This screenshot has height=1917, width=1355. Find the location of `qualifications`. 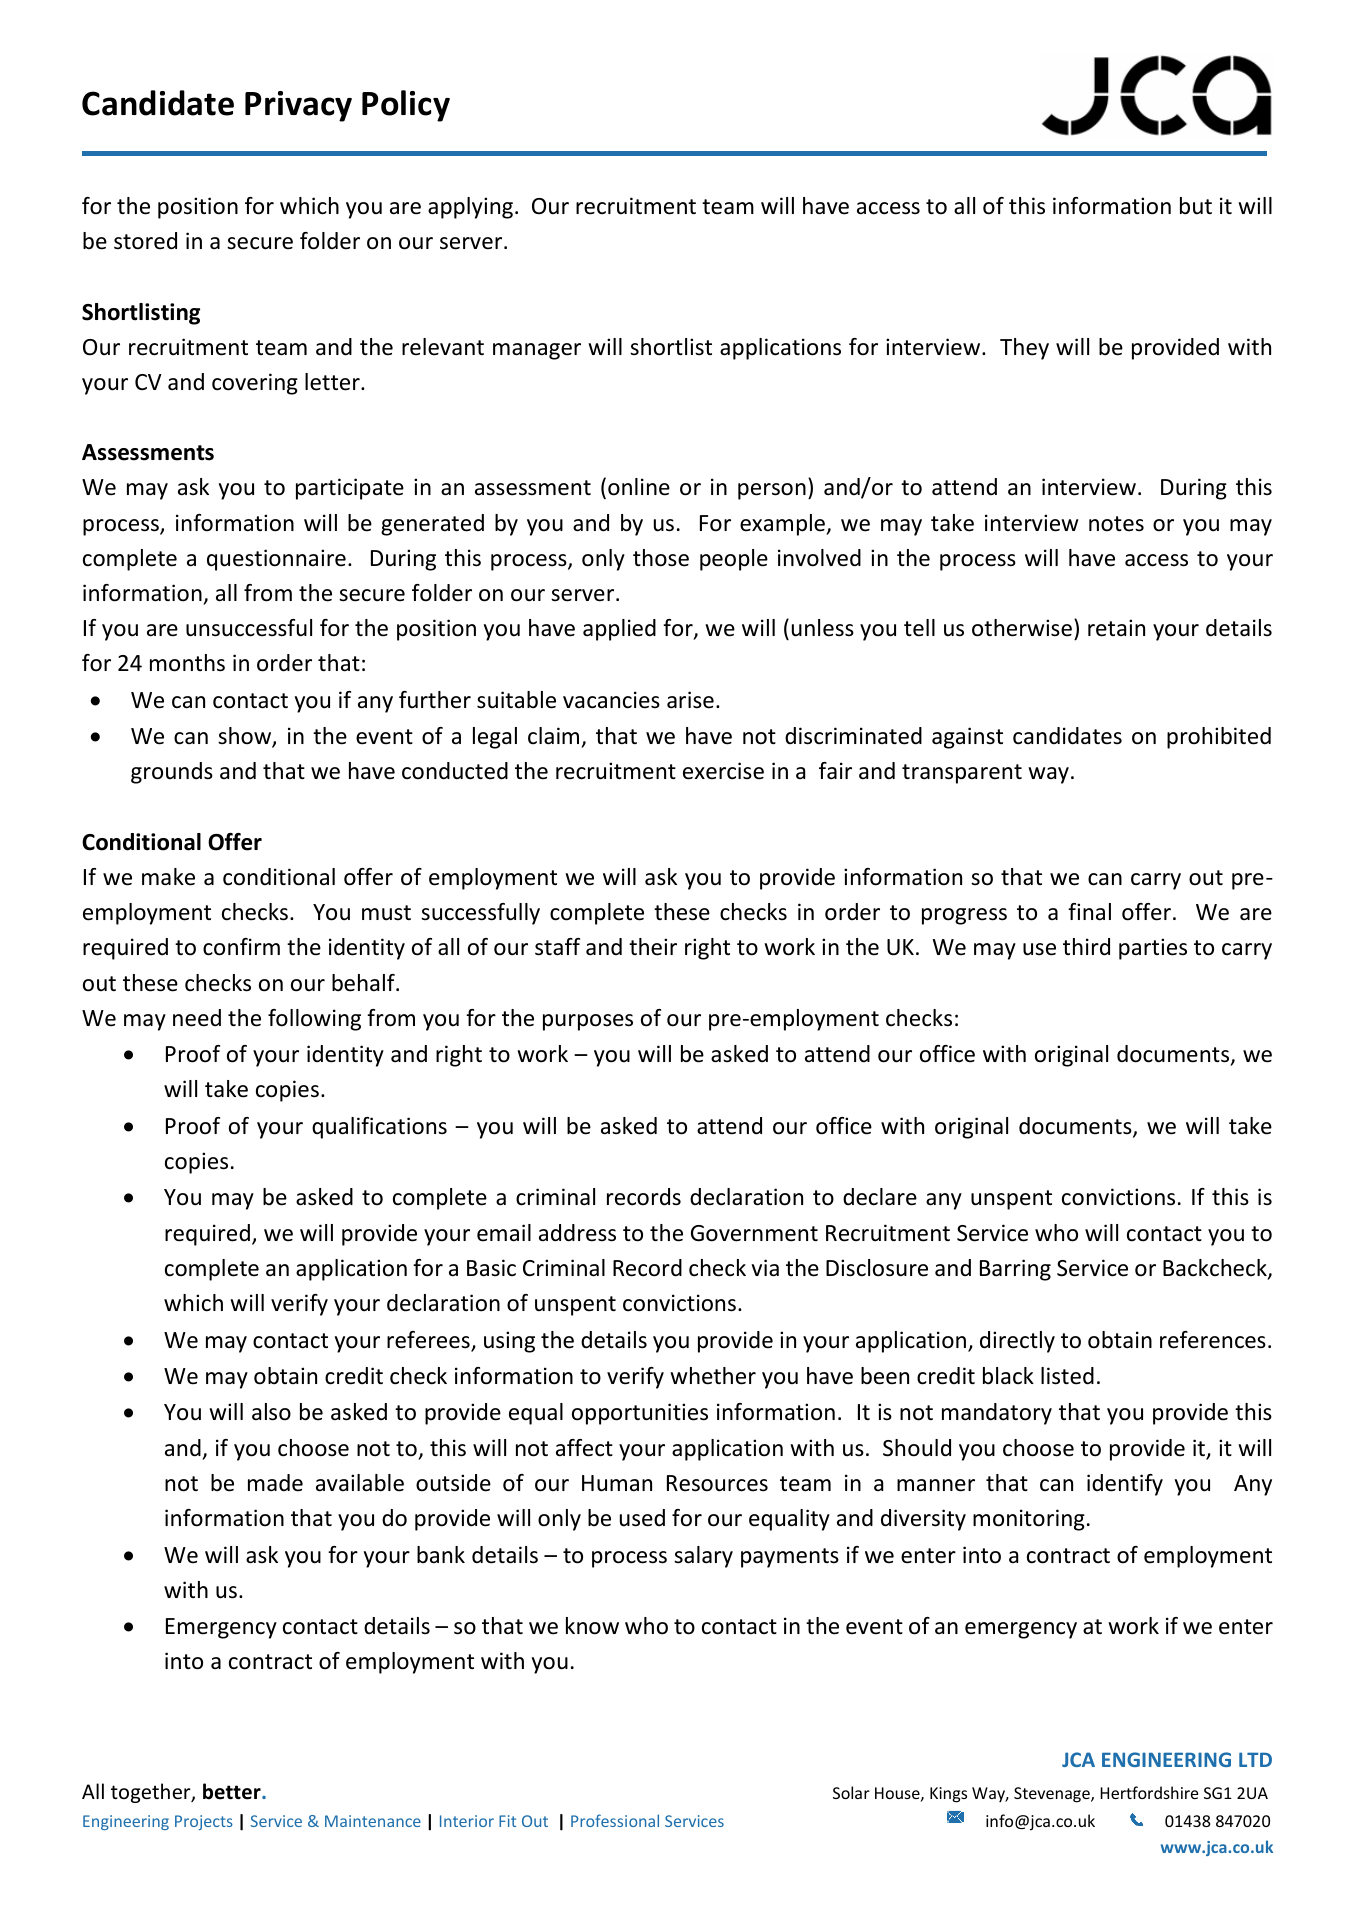

qualifications is located at coordinates (379, 1128).
